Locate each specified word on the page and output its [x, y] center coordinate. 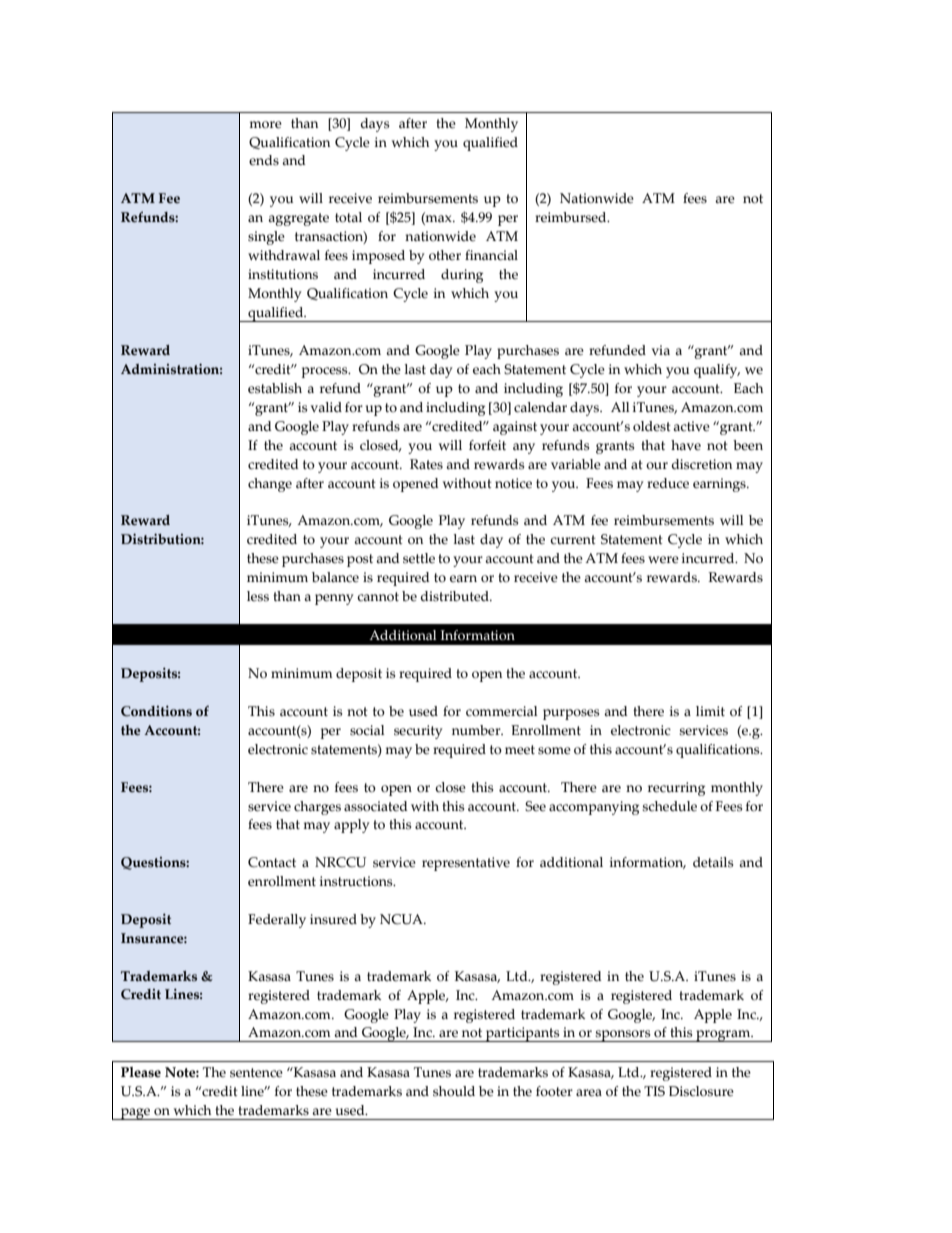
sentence [256, 1073]
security [418, 732]
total [348, 217]
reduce [668, 483]
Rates [426, 464]
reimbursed [572, 217]
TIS [654, 1091]
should [454, 1091]
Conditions [156, 711]
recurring [676, 789]
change [270, 485]
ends [264, 160]
